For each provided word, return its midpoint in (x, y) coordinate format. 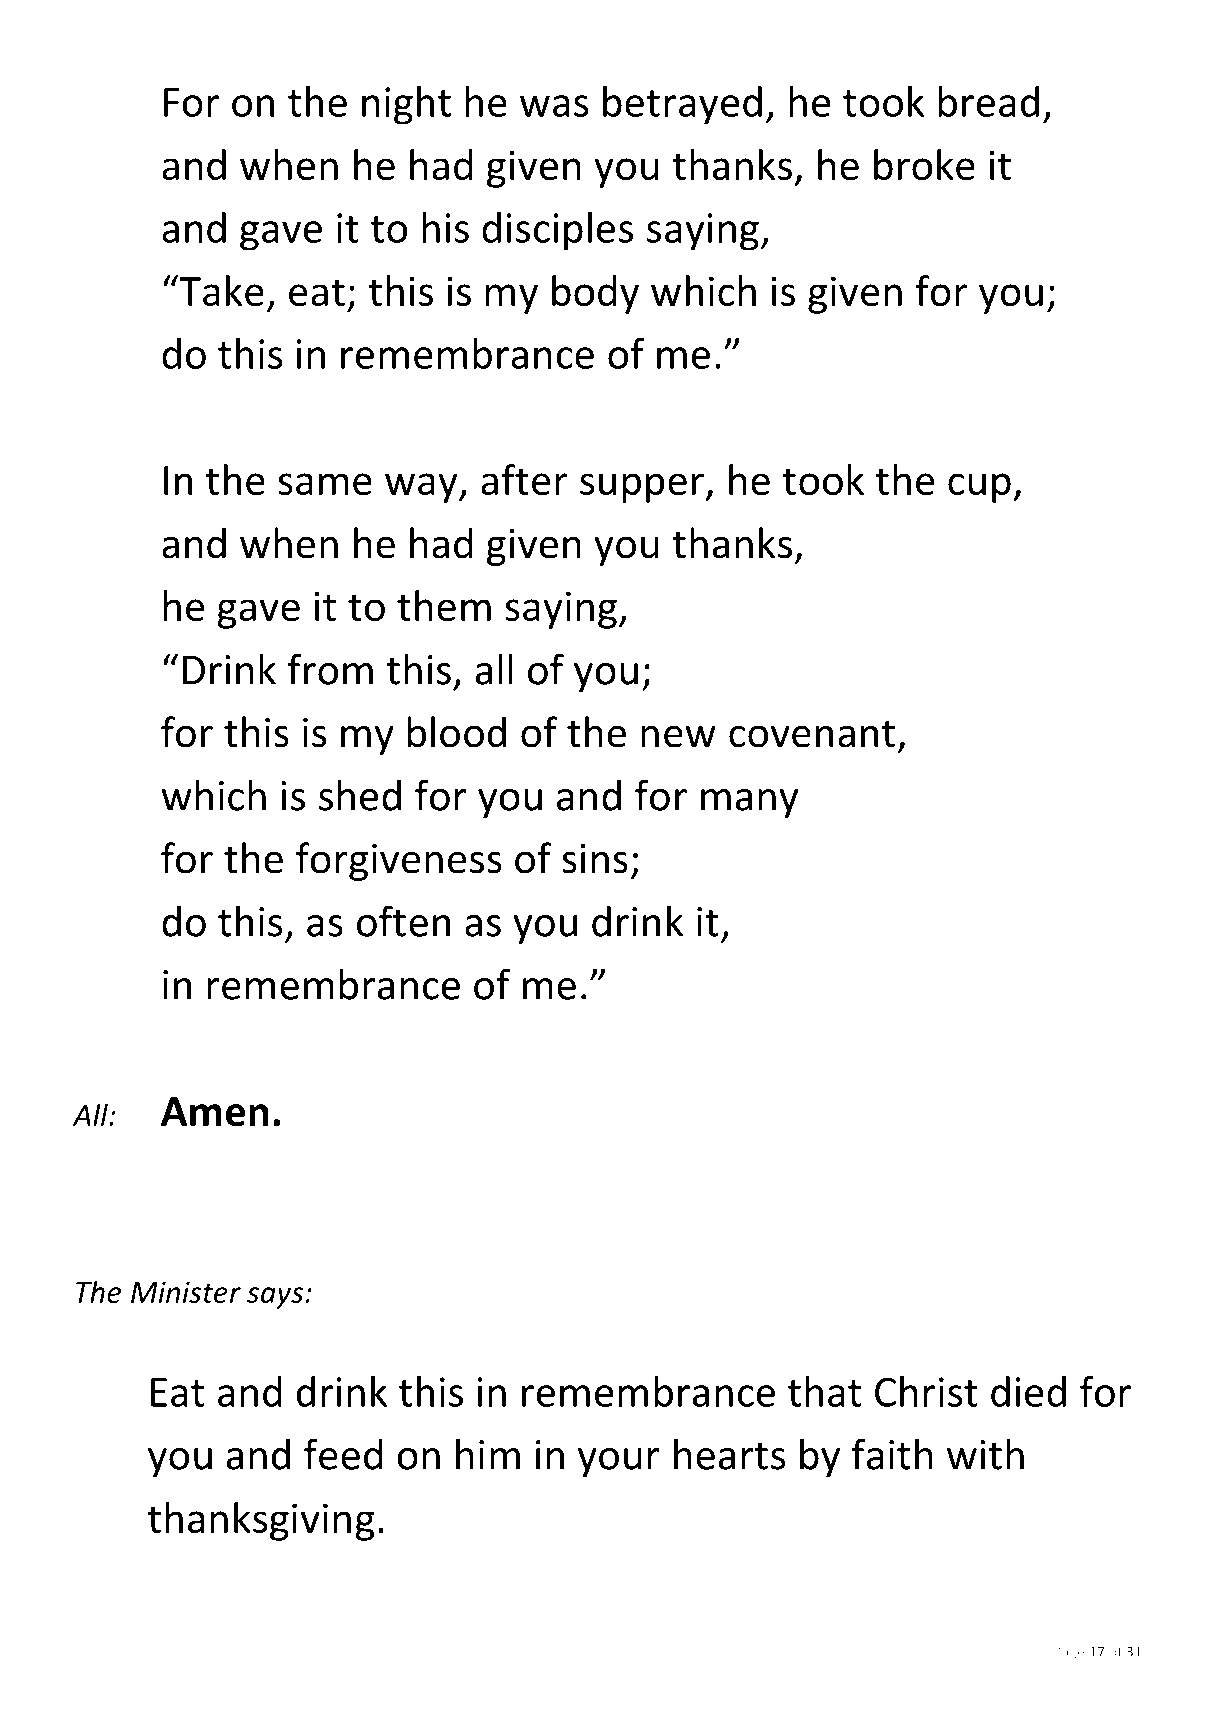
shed (360, 795)
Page (1069, 1653)
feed (343, 1454)
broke (924, 164)
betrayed (682, 105)
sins (595, 859)
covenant (812, 734)
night (406, 105)
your (619, 1463)
